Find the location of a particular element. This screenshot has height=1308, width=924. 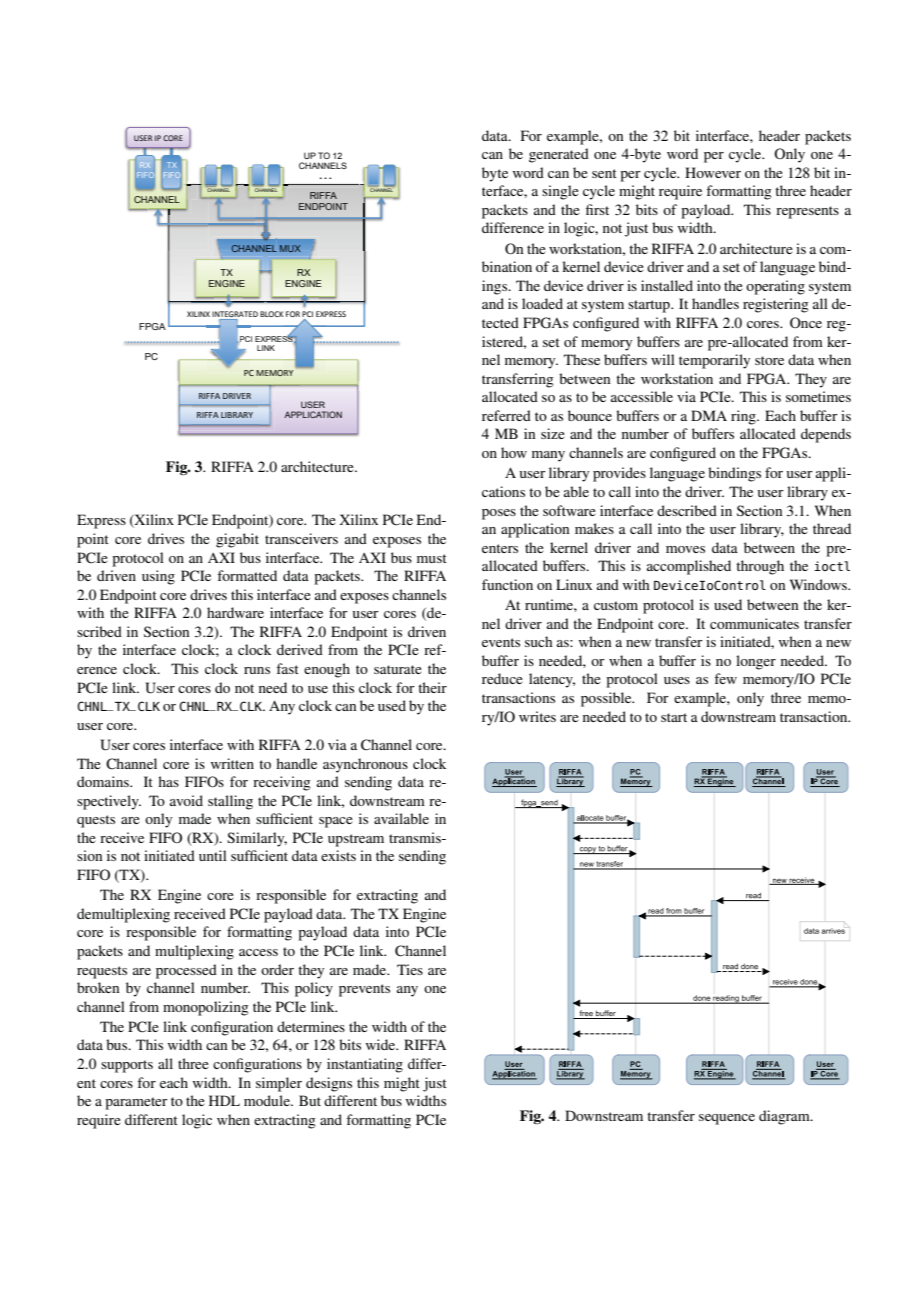

Ties is located at coordinates (410, 969).
